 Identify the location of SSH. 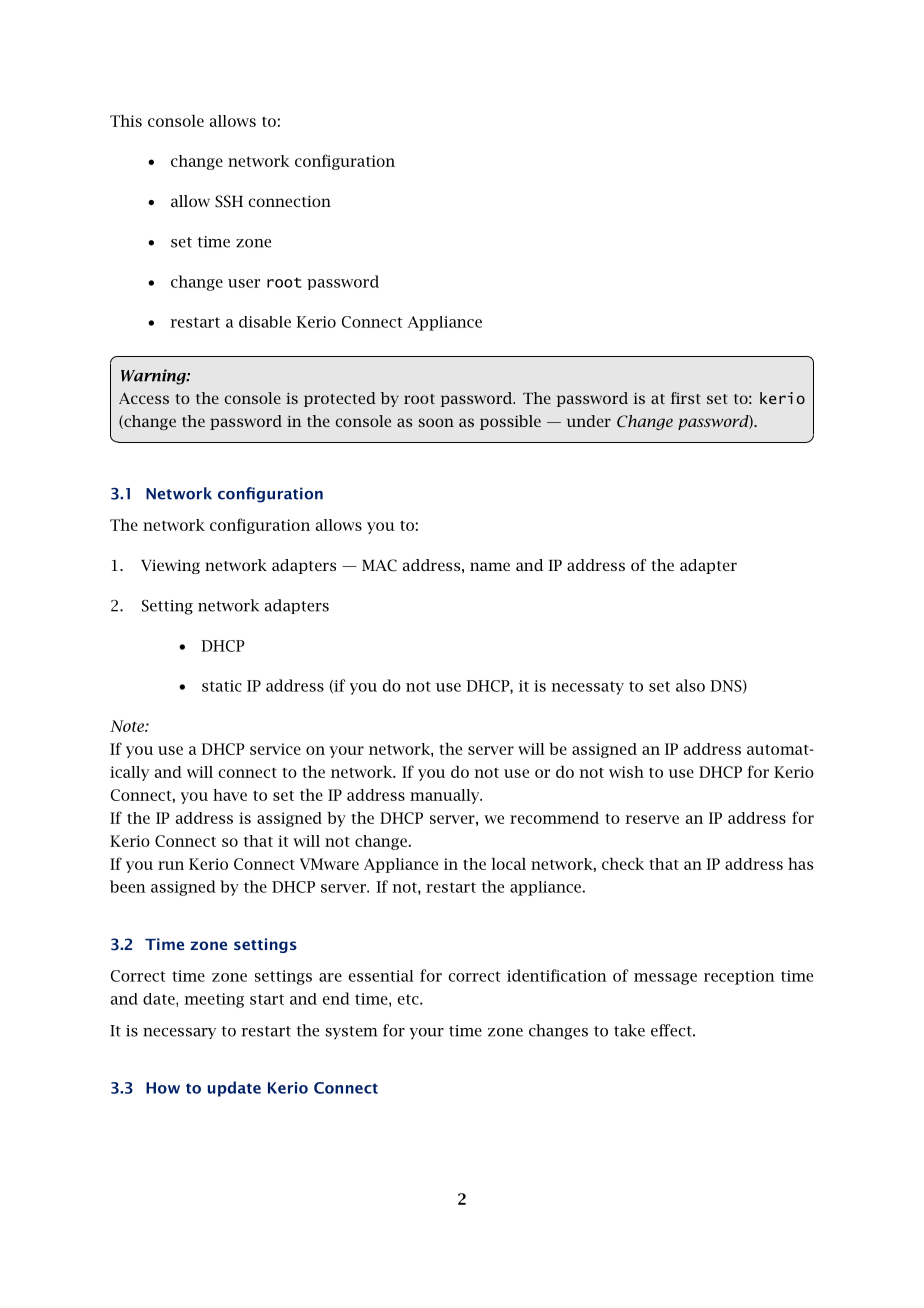
(229, 201).
